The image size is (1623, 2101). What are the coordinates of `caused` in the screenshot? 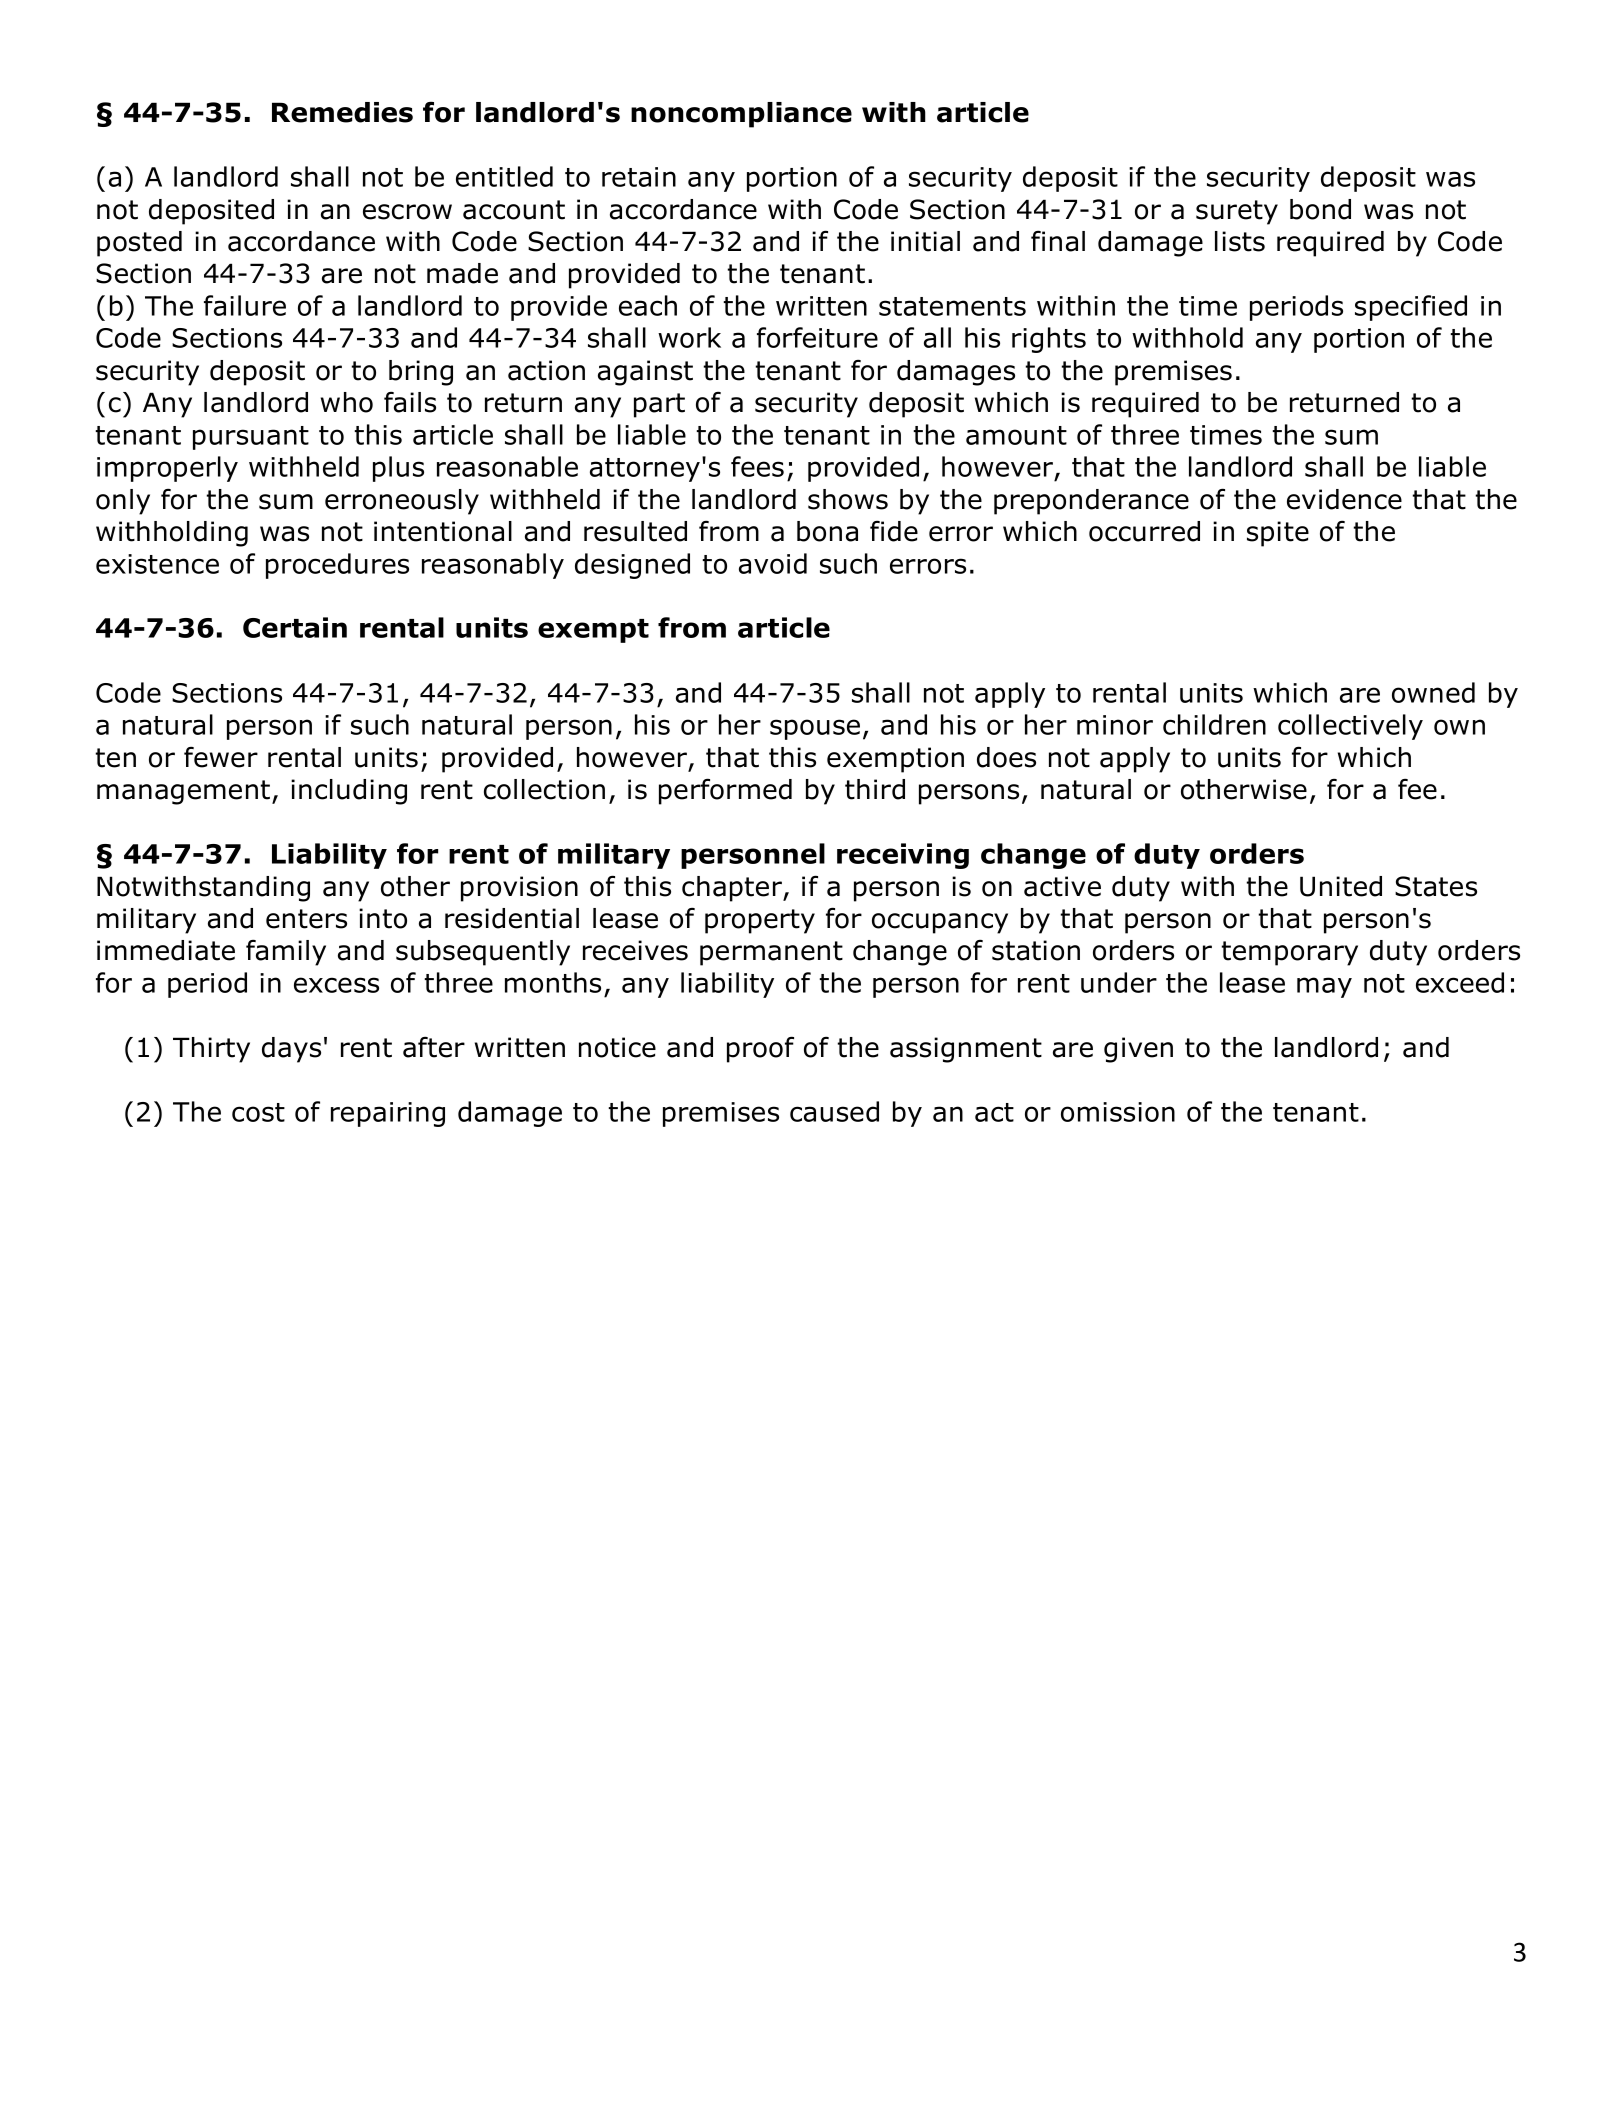 It's located at (834, 1111).
